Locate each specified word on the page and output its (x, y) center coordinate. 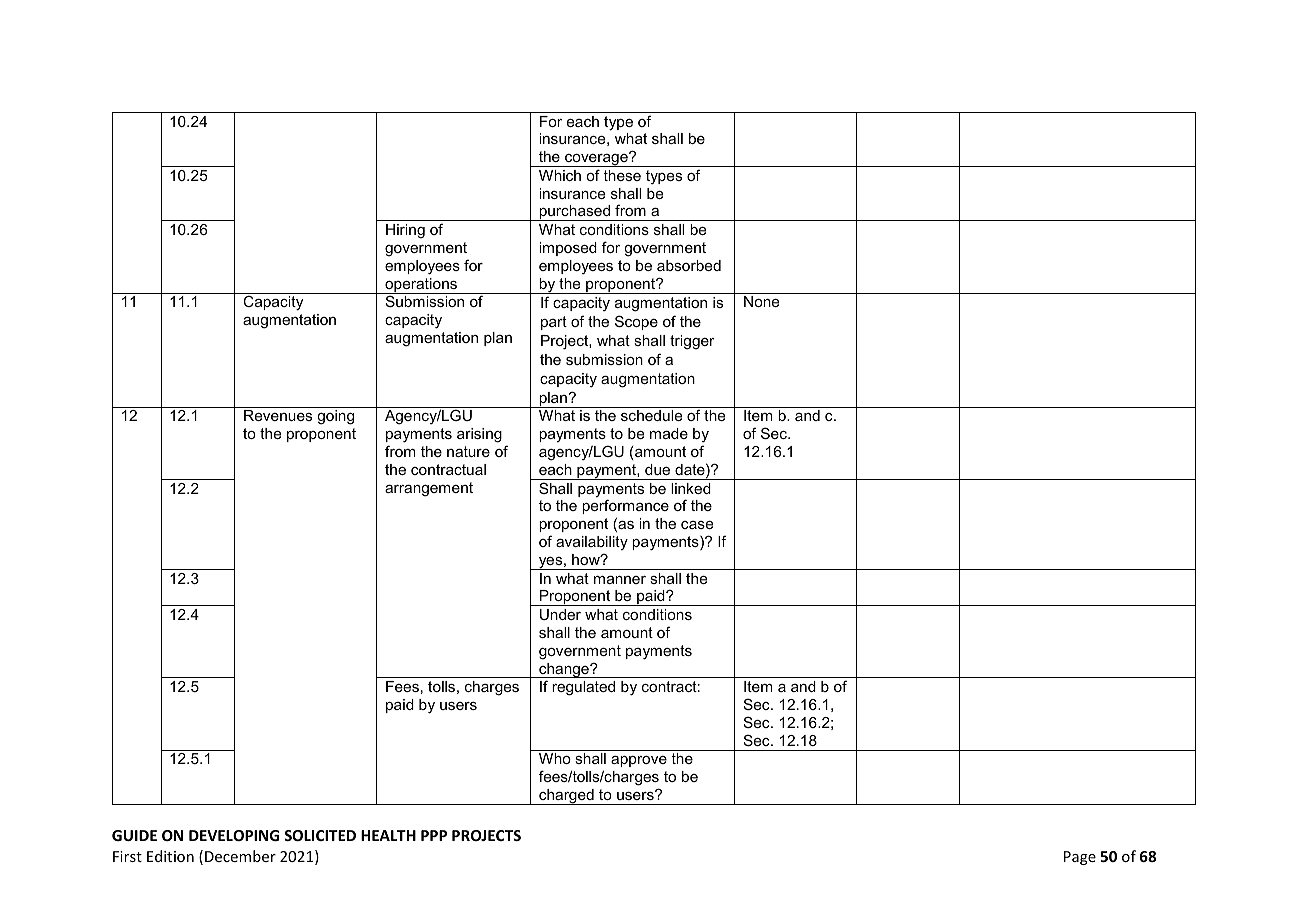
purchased (574, 213)
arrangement (429, 489)
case (697, 525)
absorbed (689, 265)
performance (625, 506)
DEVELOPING (234, 835)
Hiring (405, 231)
